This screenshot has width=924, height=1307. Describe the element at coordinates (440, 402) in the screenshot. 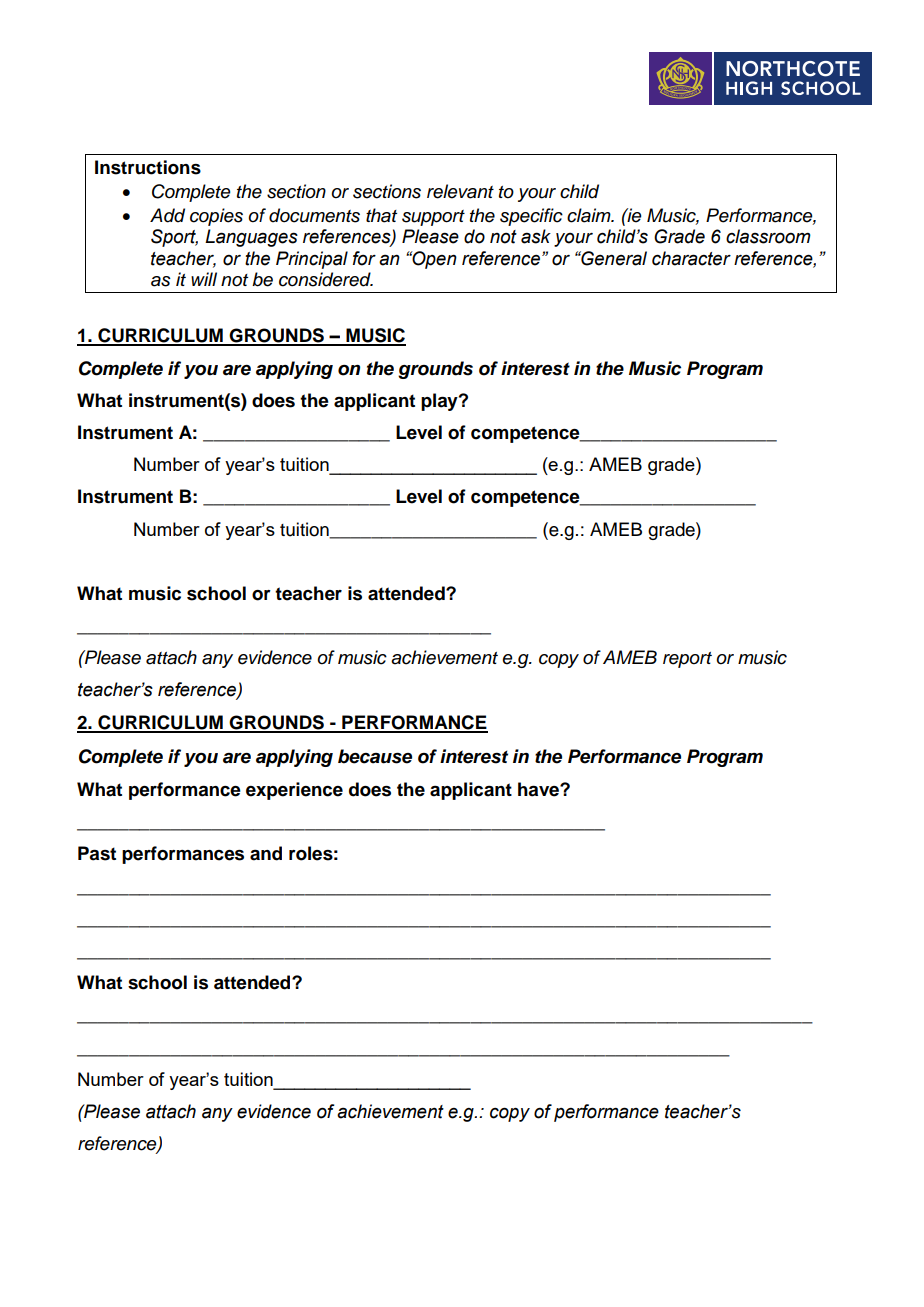

I see `play` at that location.
